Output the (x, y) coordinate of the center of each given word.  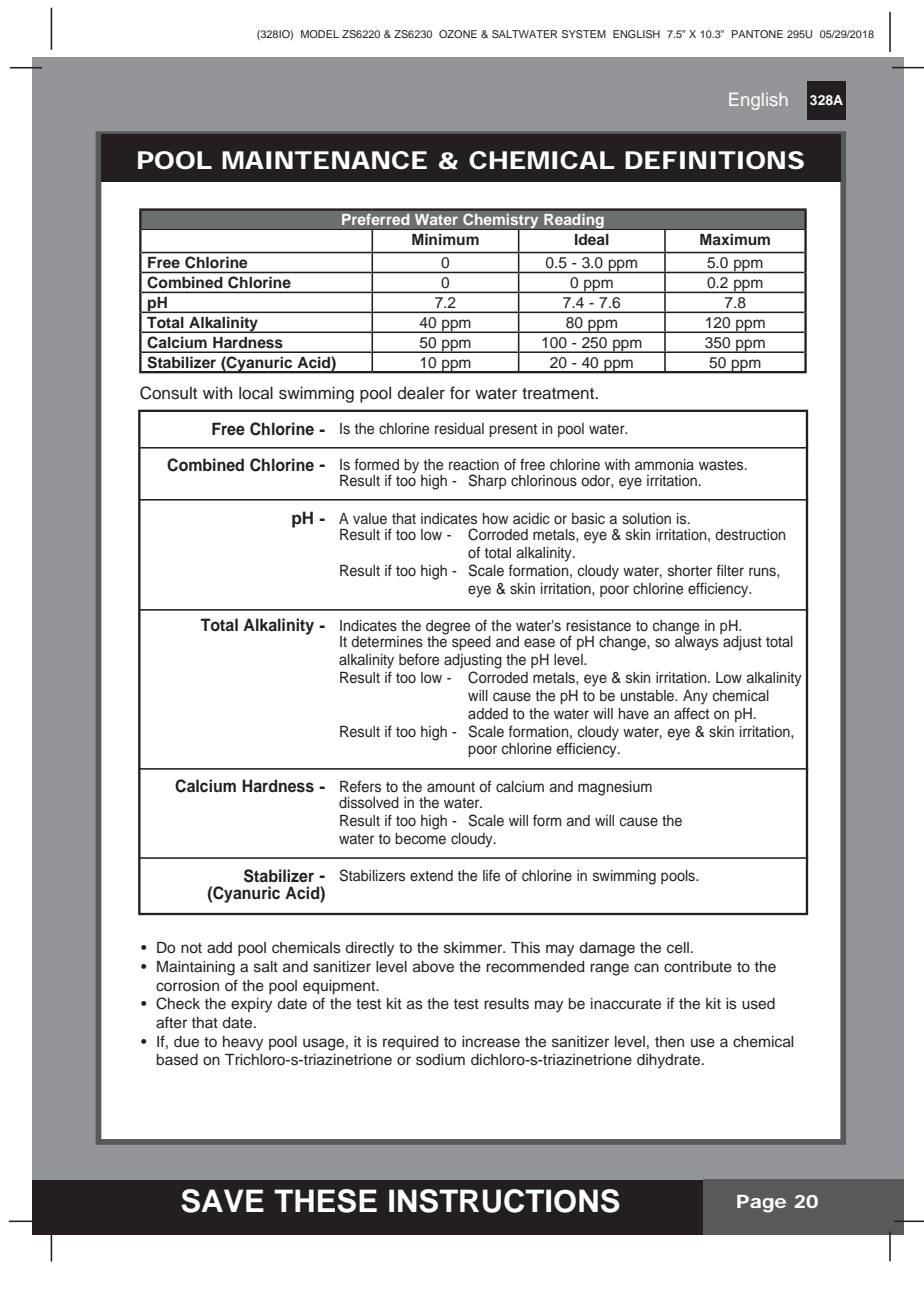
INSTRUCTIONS (504, 1201)
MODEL (320, 34)
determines (387, 642)
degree (448, 628)
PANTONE (757, 34)
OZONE (458, 34)
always (696, 642)
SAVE (222, 1201)
